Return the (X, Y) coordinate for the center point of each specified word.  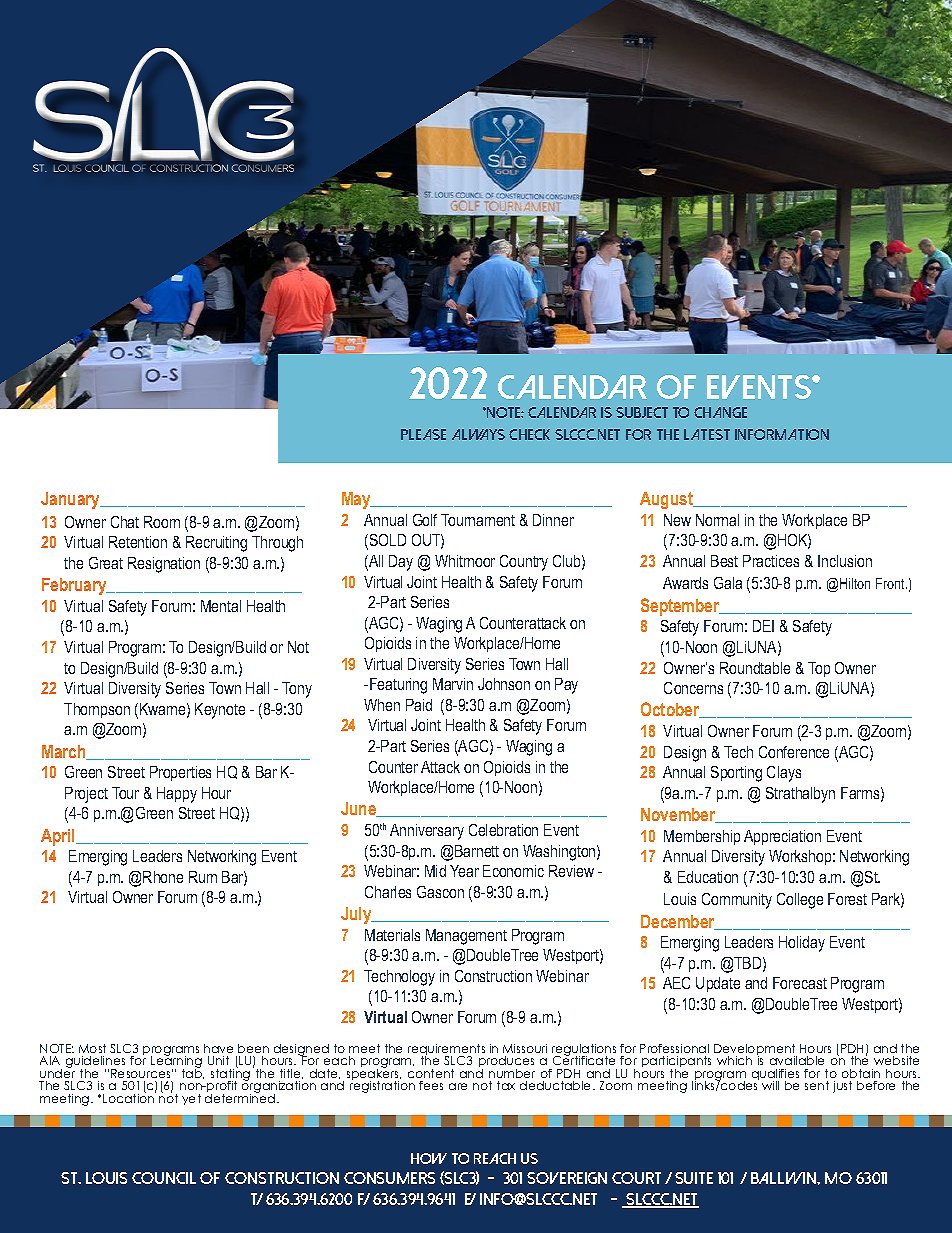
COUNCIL (164, 1178)
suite (694, 1178)
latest (707, 434)
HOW (429, 1158)
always (478, 434)
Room (162, 522)
